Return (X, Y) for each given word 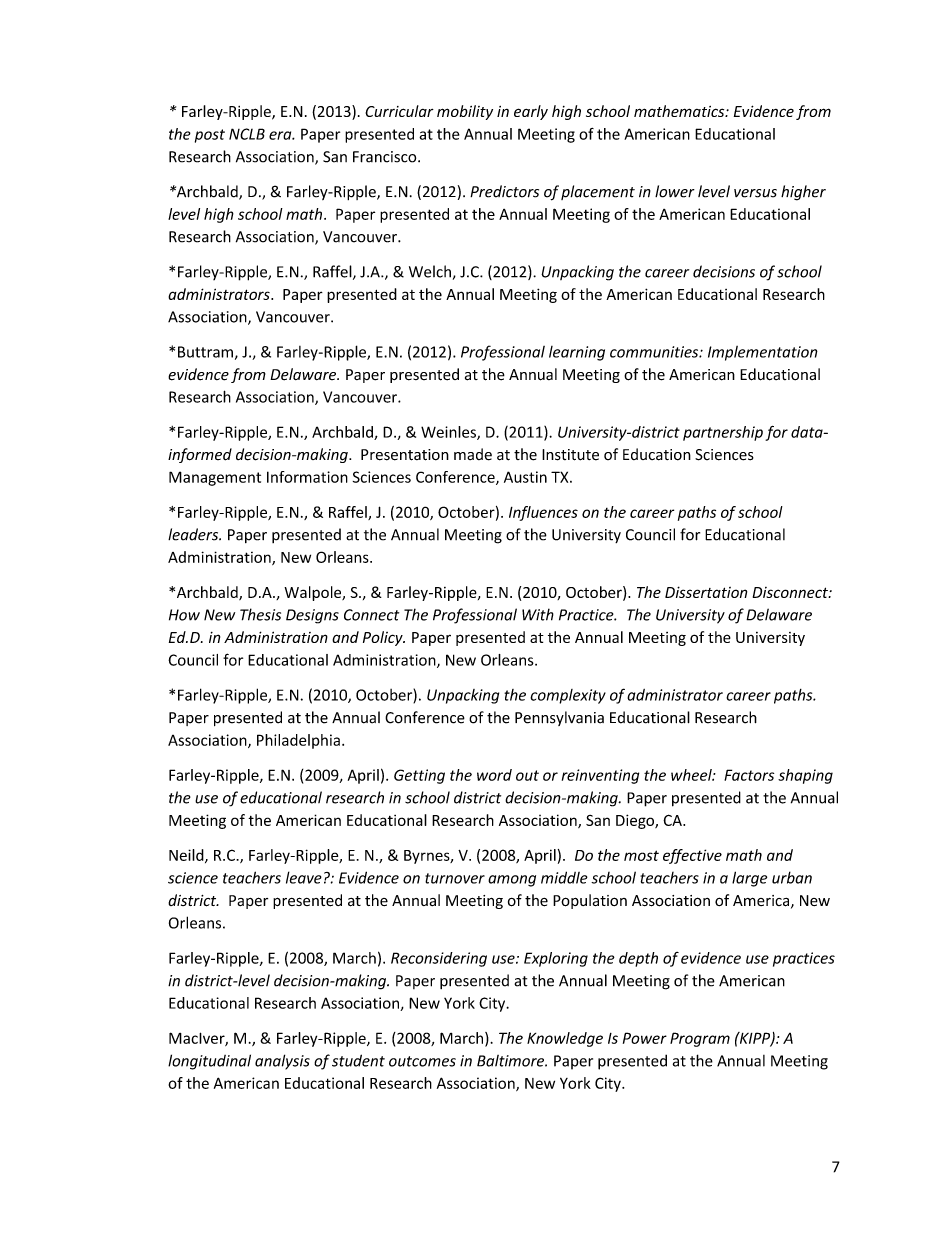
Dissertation (706, 592)
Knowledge (565, 1039)
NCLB (247, 134)
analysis (282, 1062)
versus (755, 193)
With (538, 614)
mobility (465, 112)
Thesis (260, 614)
